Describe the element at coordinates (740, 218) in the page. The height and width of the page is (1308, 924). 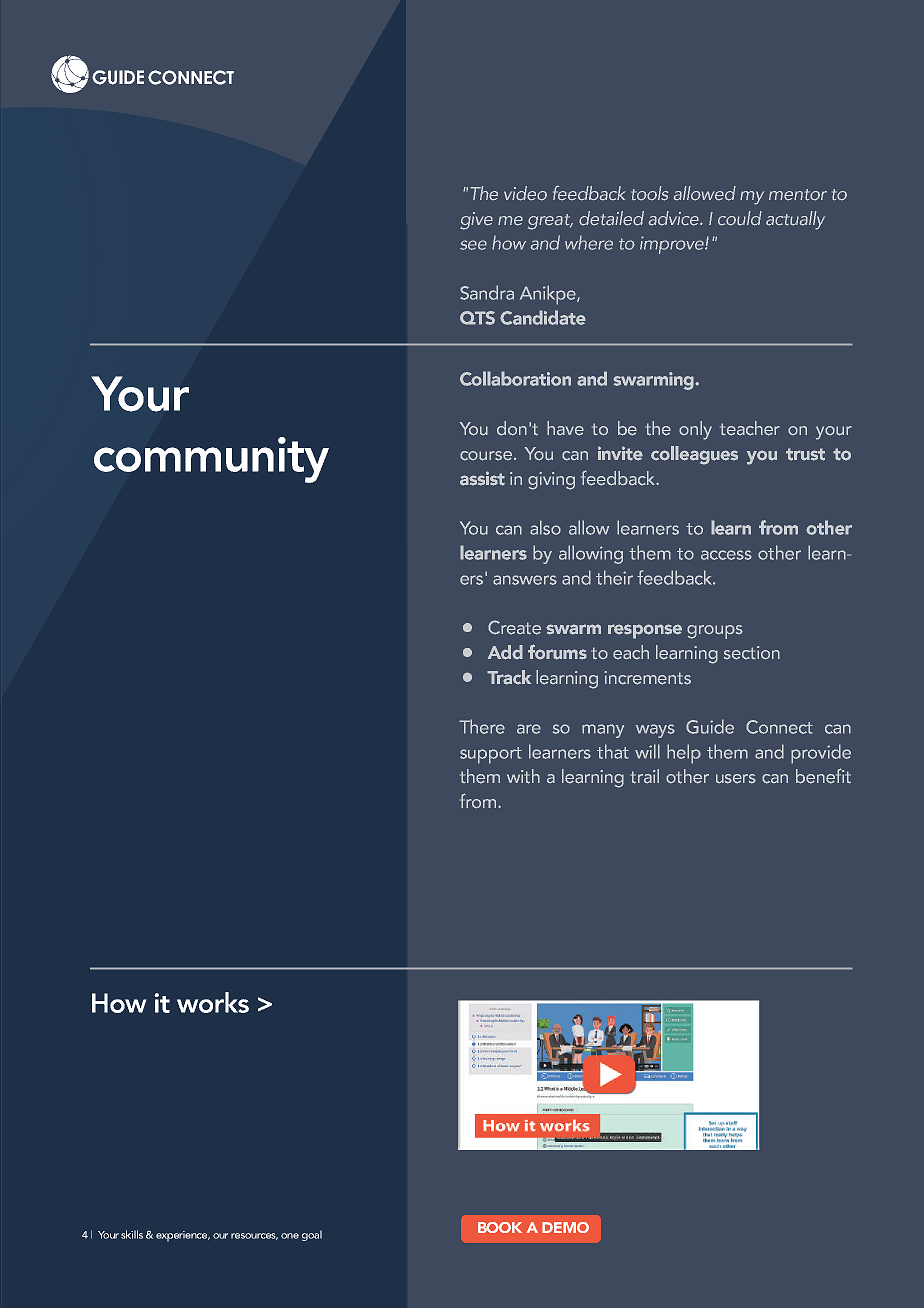
I see `could` at that location.
